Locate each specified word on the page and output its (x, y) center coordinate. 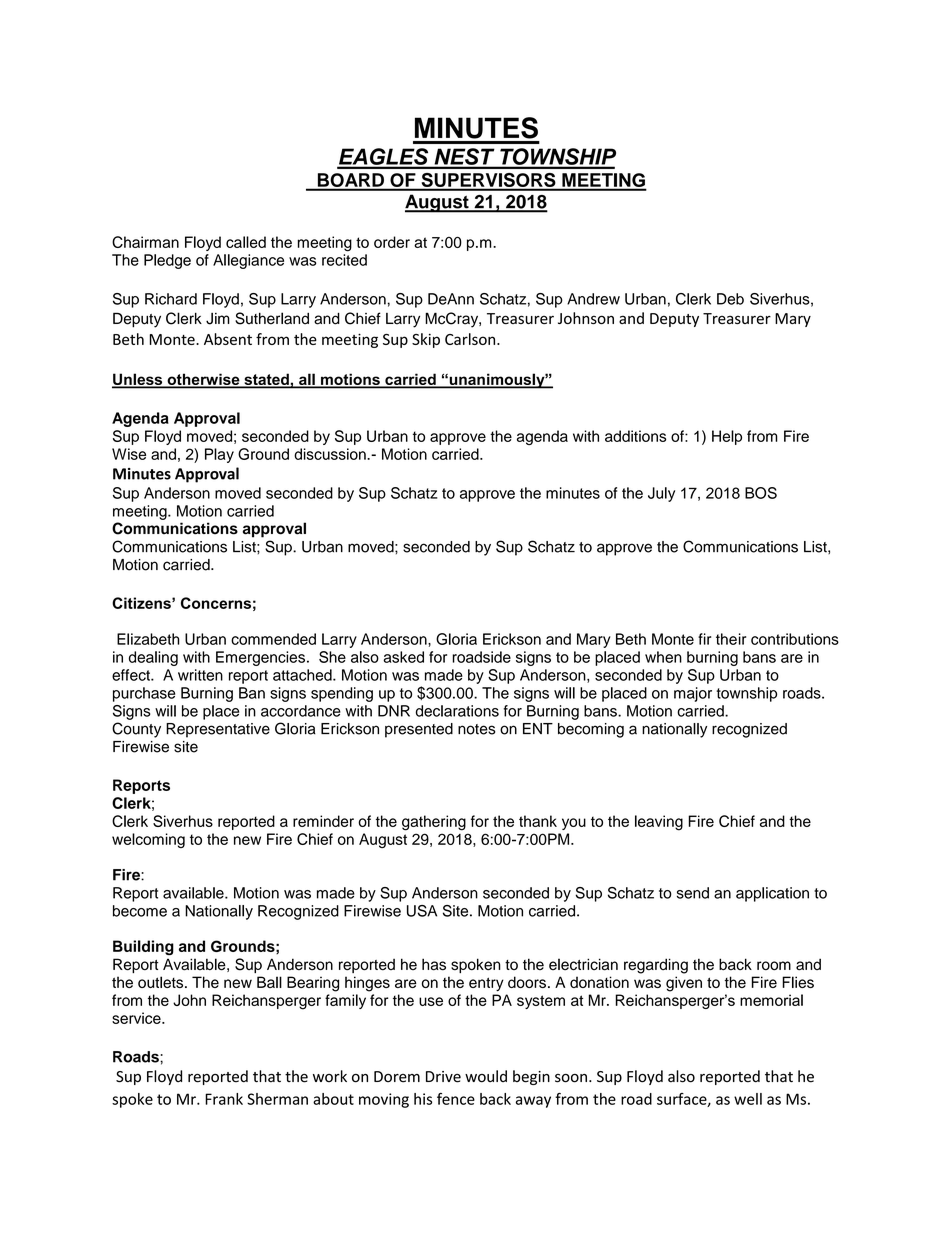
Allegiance (248, 261)
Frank (224, 1099)
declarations (457, 711)
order (392, 242)
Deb (730, 299)
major (693, 694)
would (486, 1076)
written (200, 675)
